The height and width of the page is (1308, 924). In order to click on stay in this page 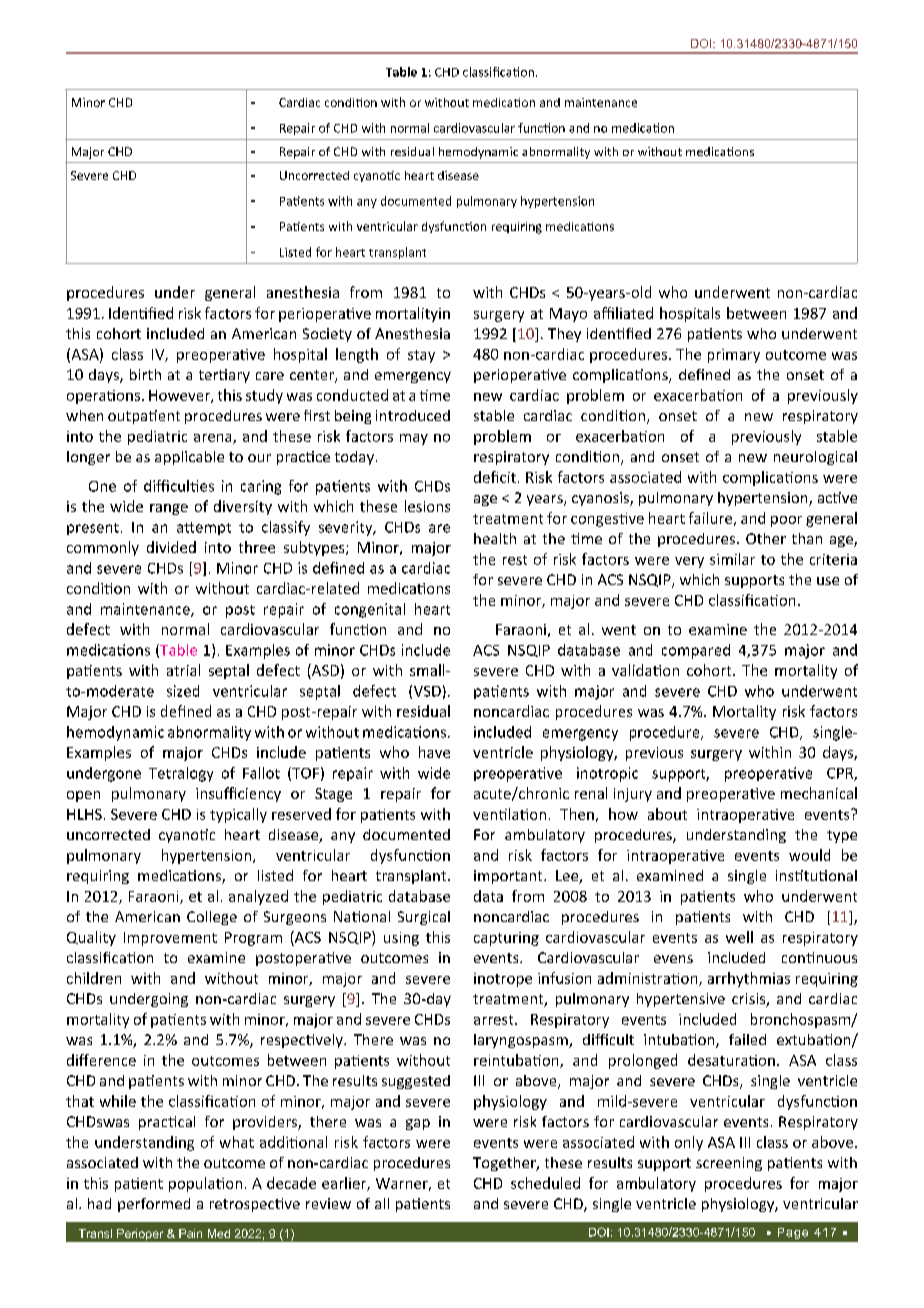, I will do `click(421, 356)`.
